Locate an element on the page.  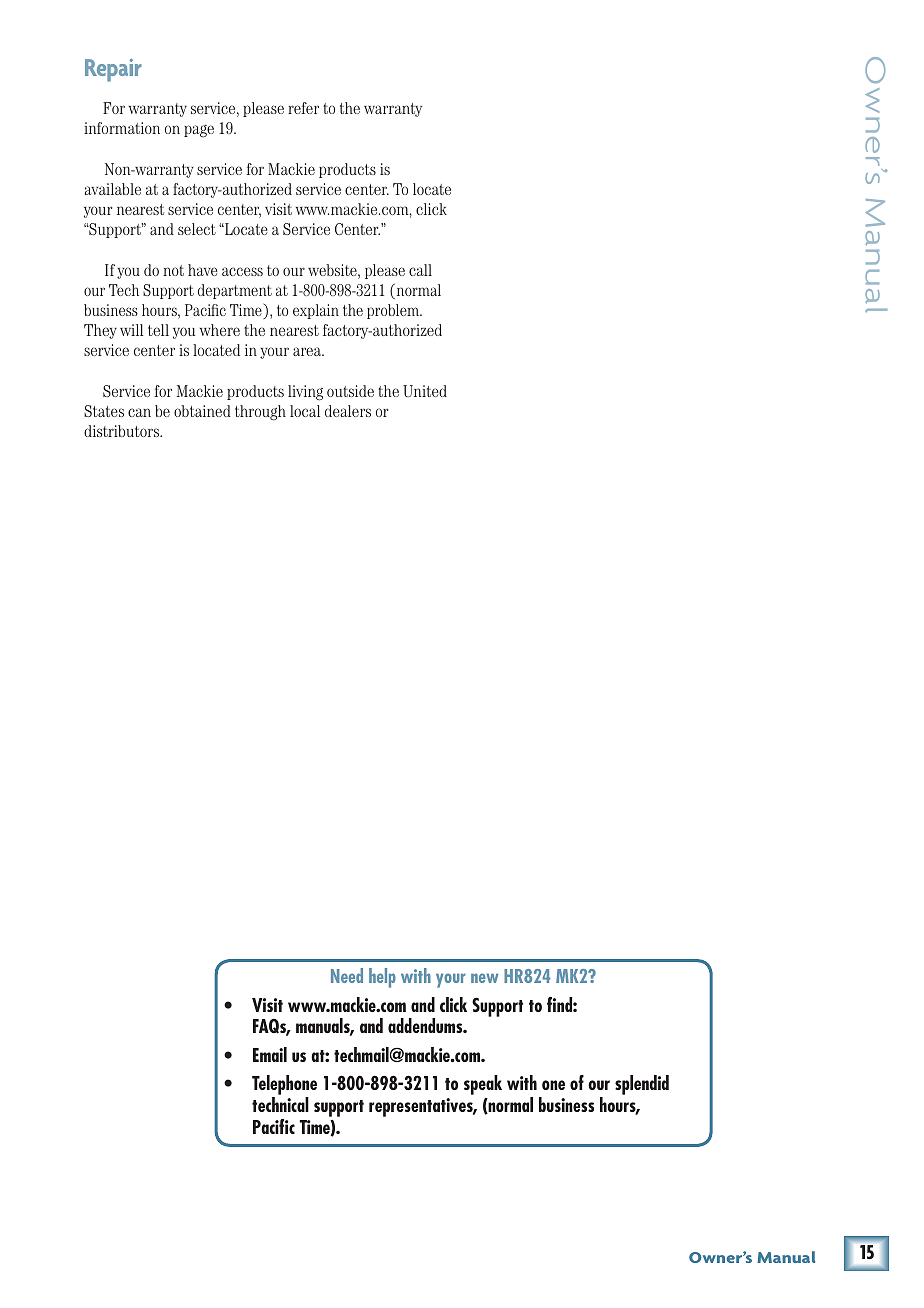
help is located at coordinates (382, 978).
